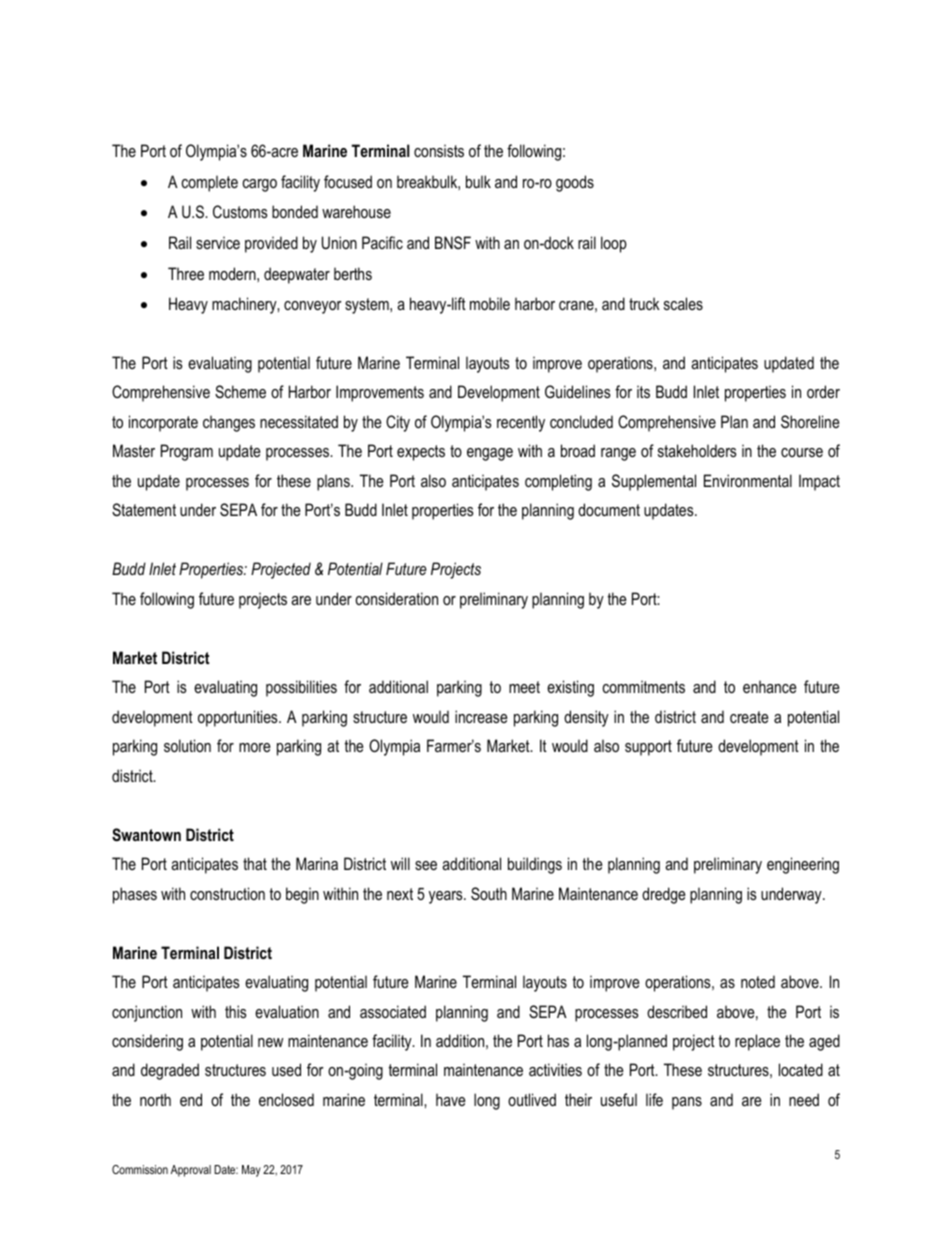 This page has width=952, height=1233. I want to click on loop, so click(614, 244).
